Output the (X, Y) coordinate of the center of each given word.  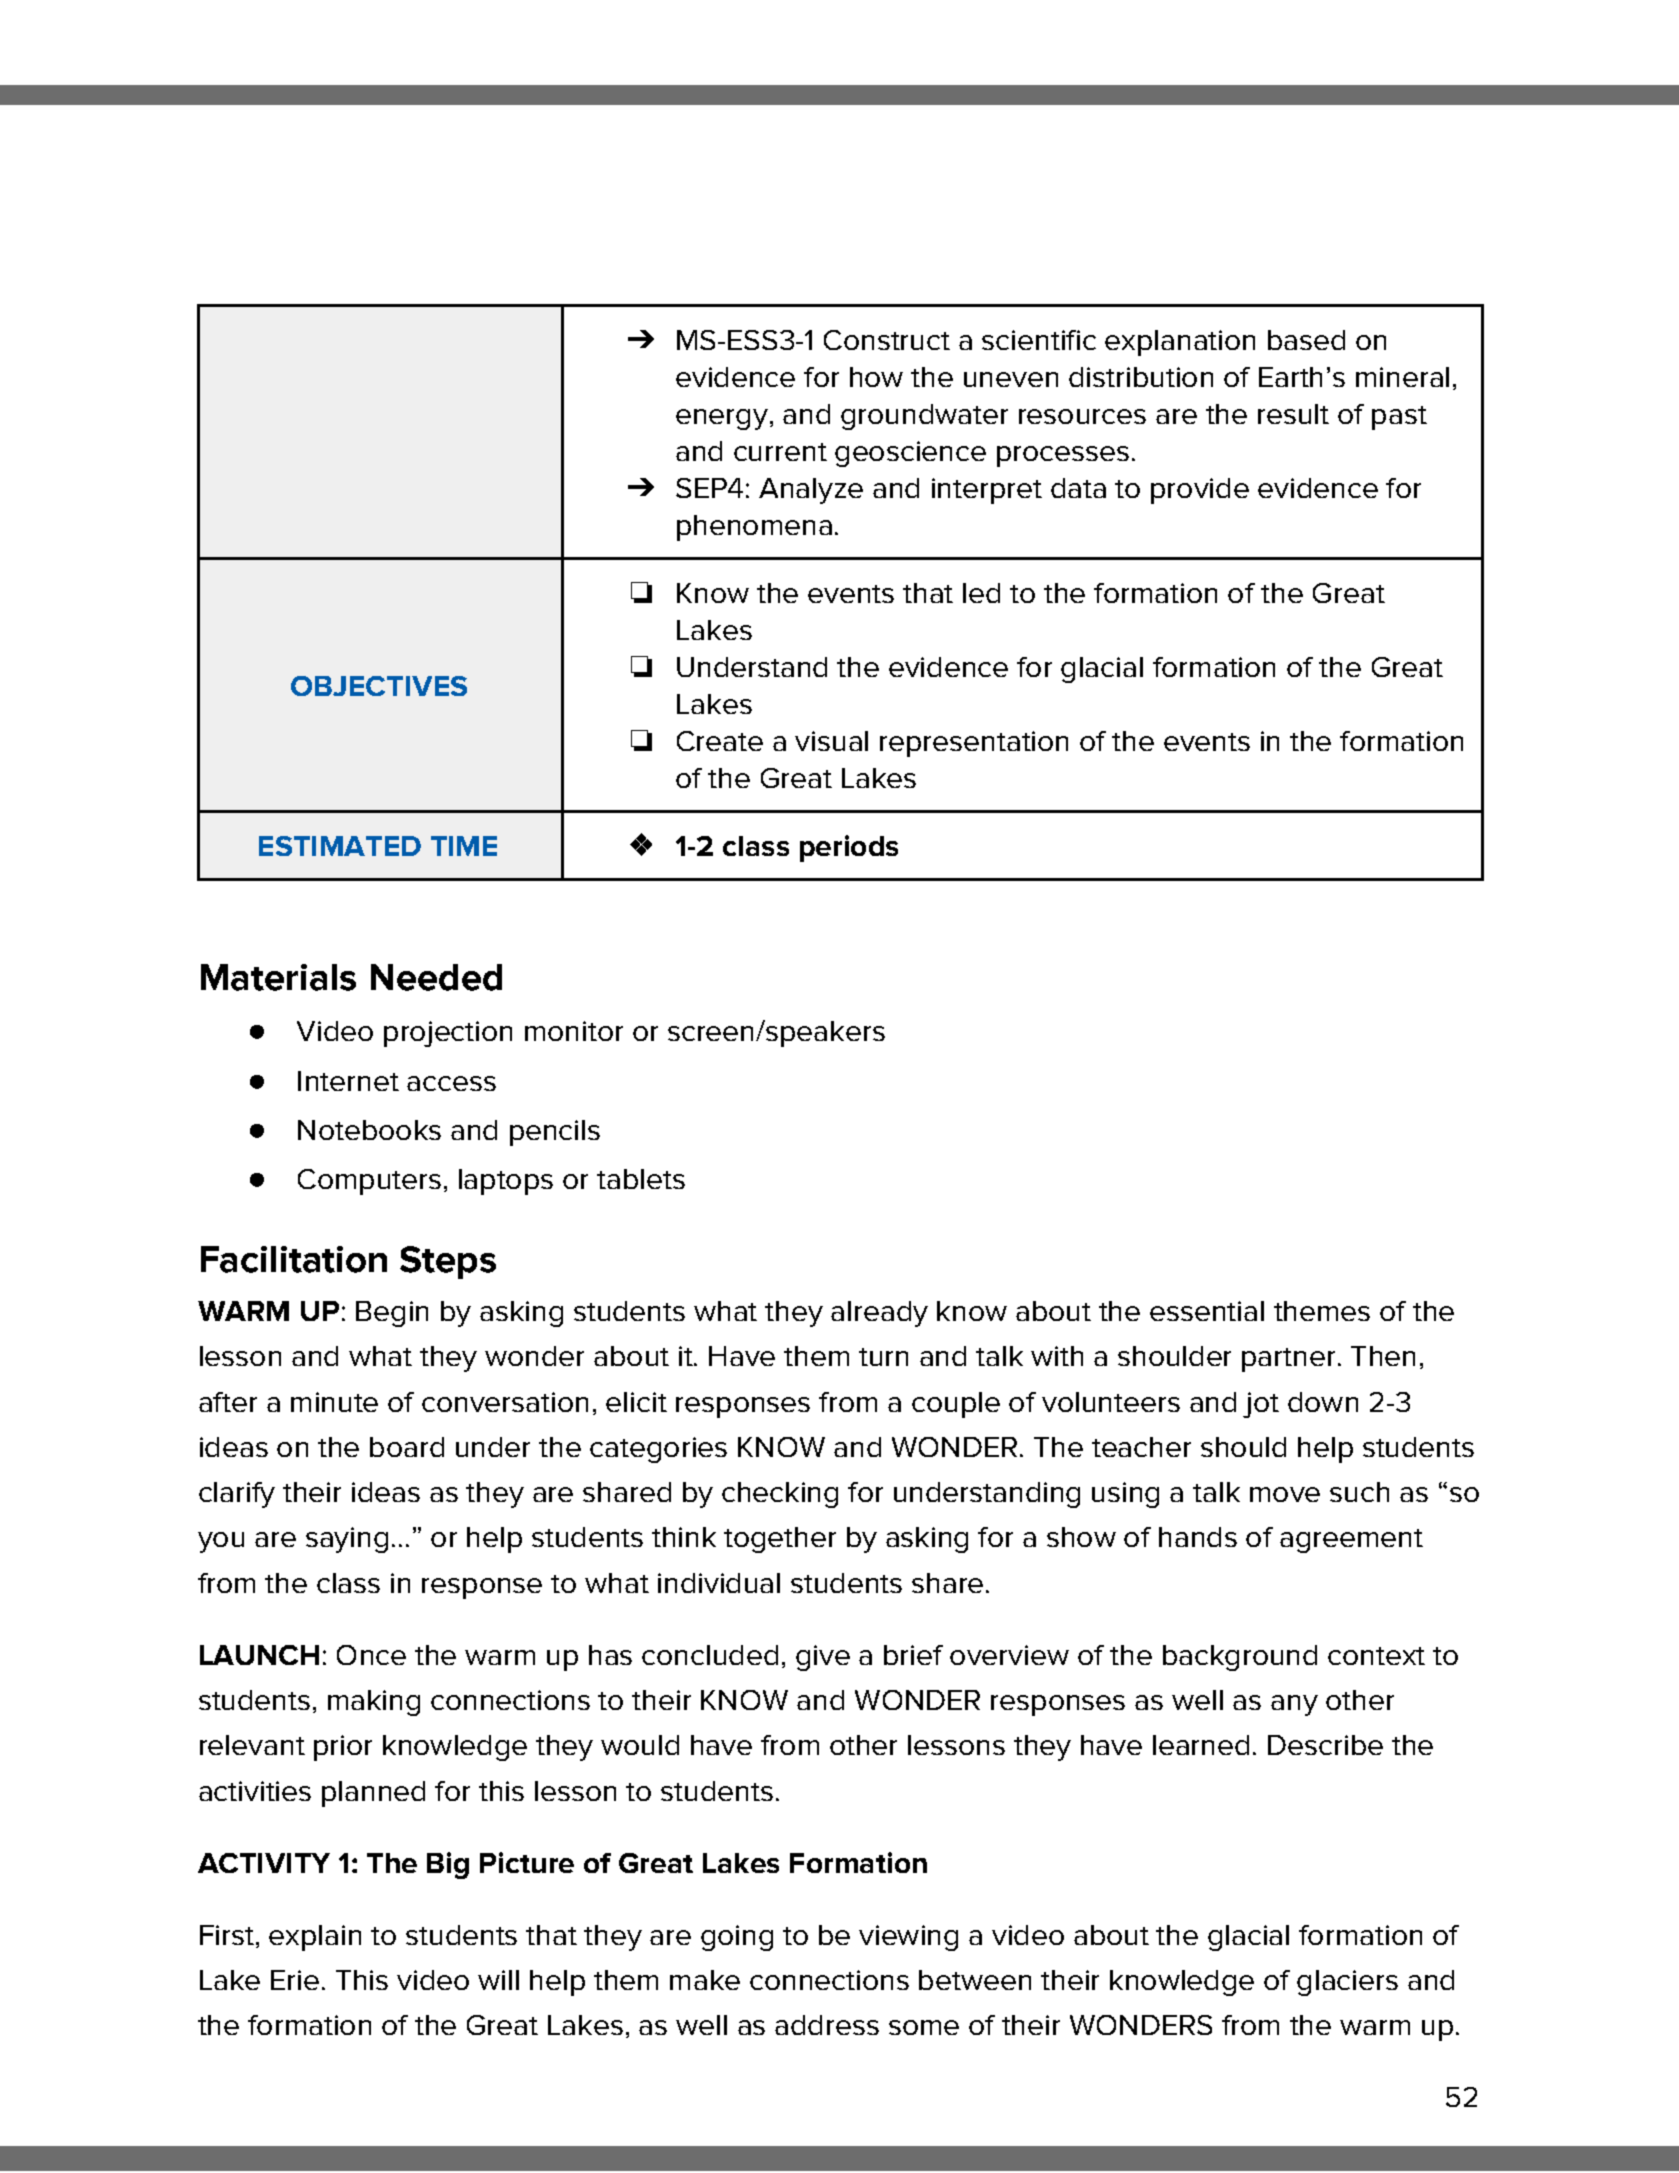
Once (371, 1655)
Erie (295, 1980)
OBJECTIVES (379, 686)
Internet (348, 1081)
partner (1288, 1360)
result (1293, 414)
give (823, 1658)
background (1240, 1658)
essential (1207, 1311)
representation (974, 744)
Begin (392, 1314)
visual (831, 741)
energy (722, 419)
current (780, 452)
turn (883, 1357)
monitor (574, 1031)
